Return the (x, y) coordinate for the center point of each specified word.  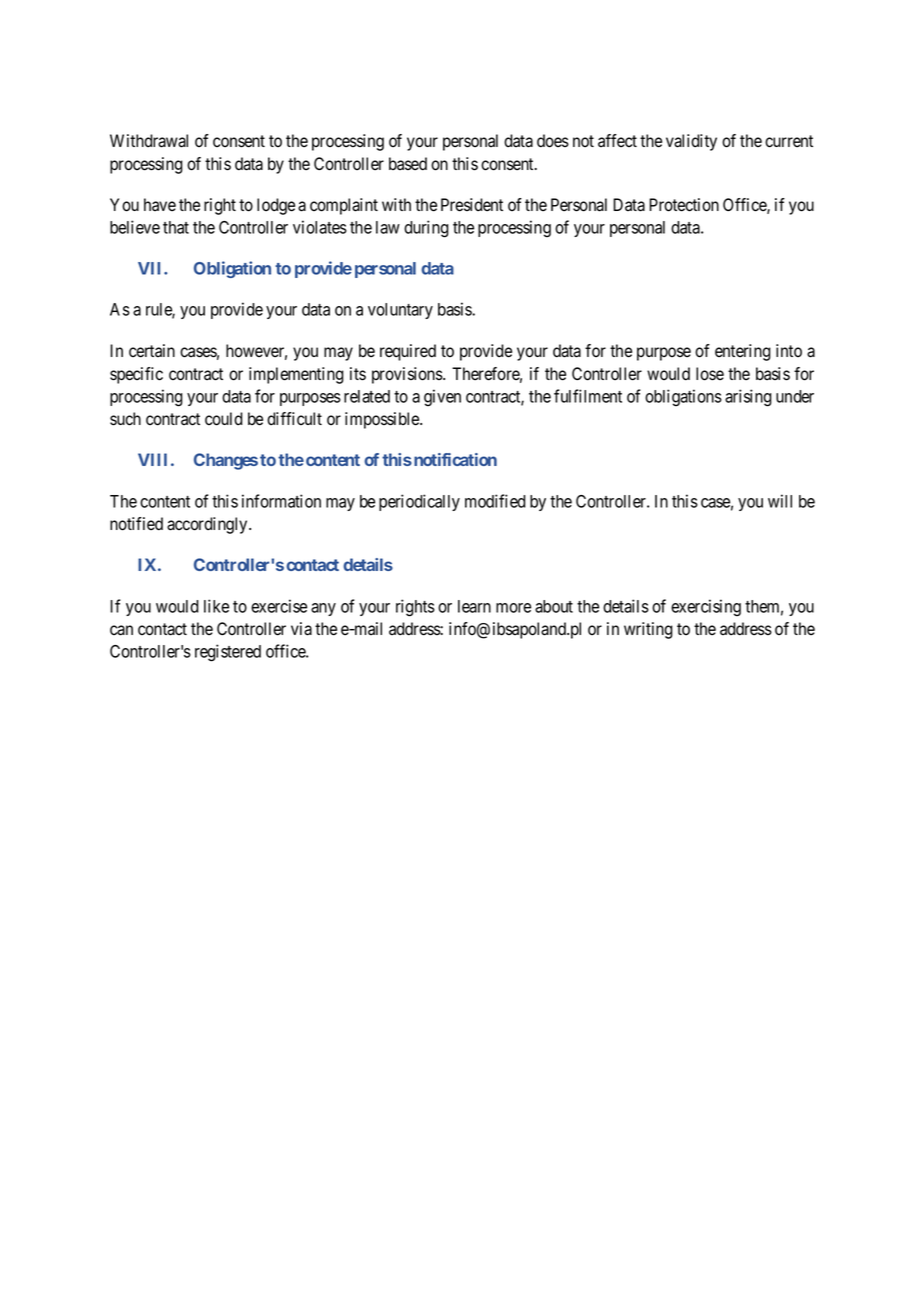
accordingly (208, 525)
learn (474, 606)
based (408, 164)
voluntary (400, 311)
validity (691, 142)
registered (228, 653)
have (160, 205)
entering (743, 352)
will (780, 501)
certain (152, 351)
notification (454, 459)
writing (648, 630)
